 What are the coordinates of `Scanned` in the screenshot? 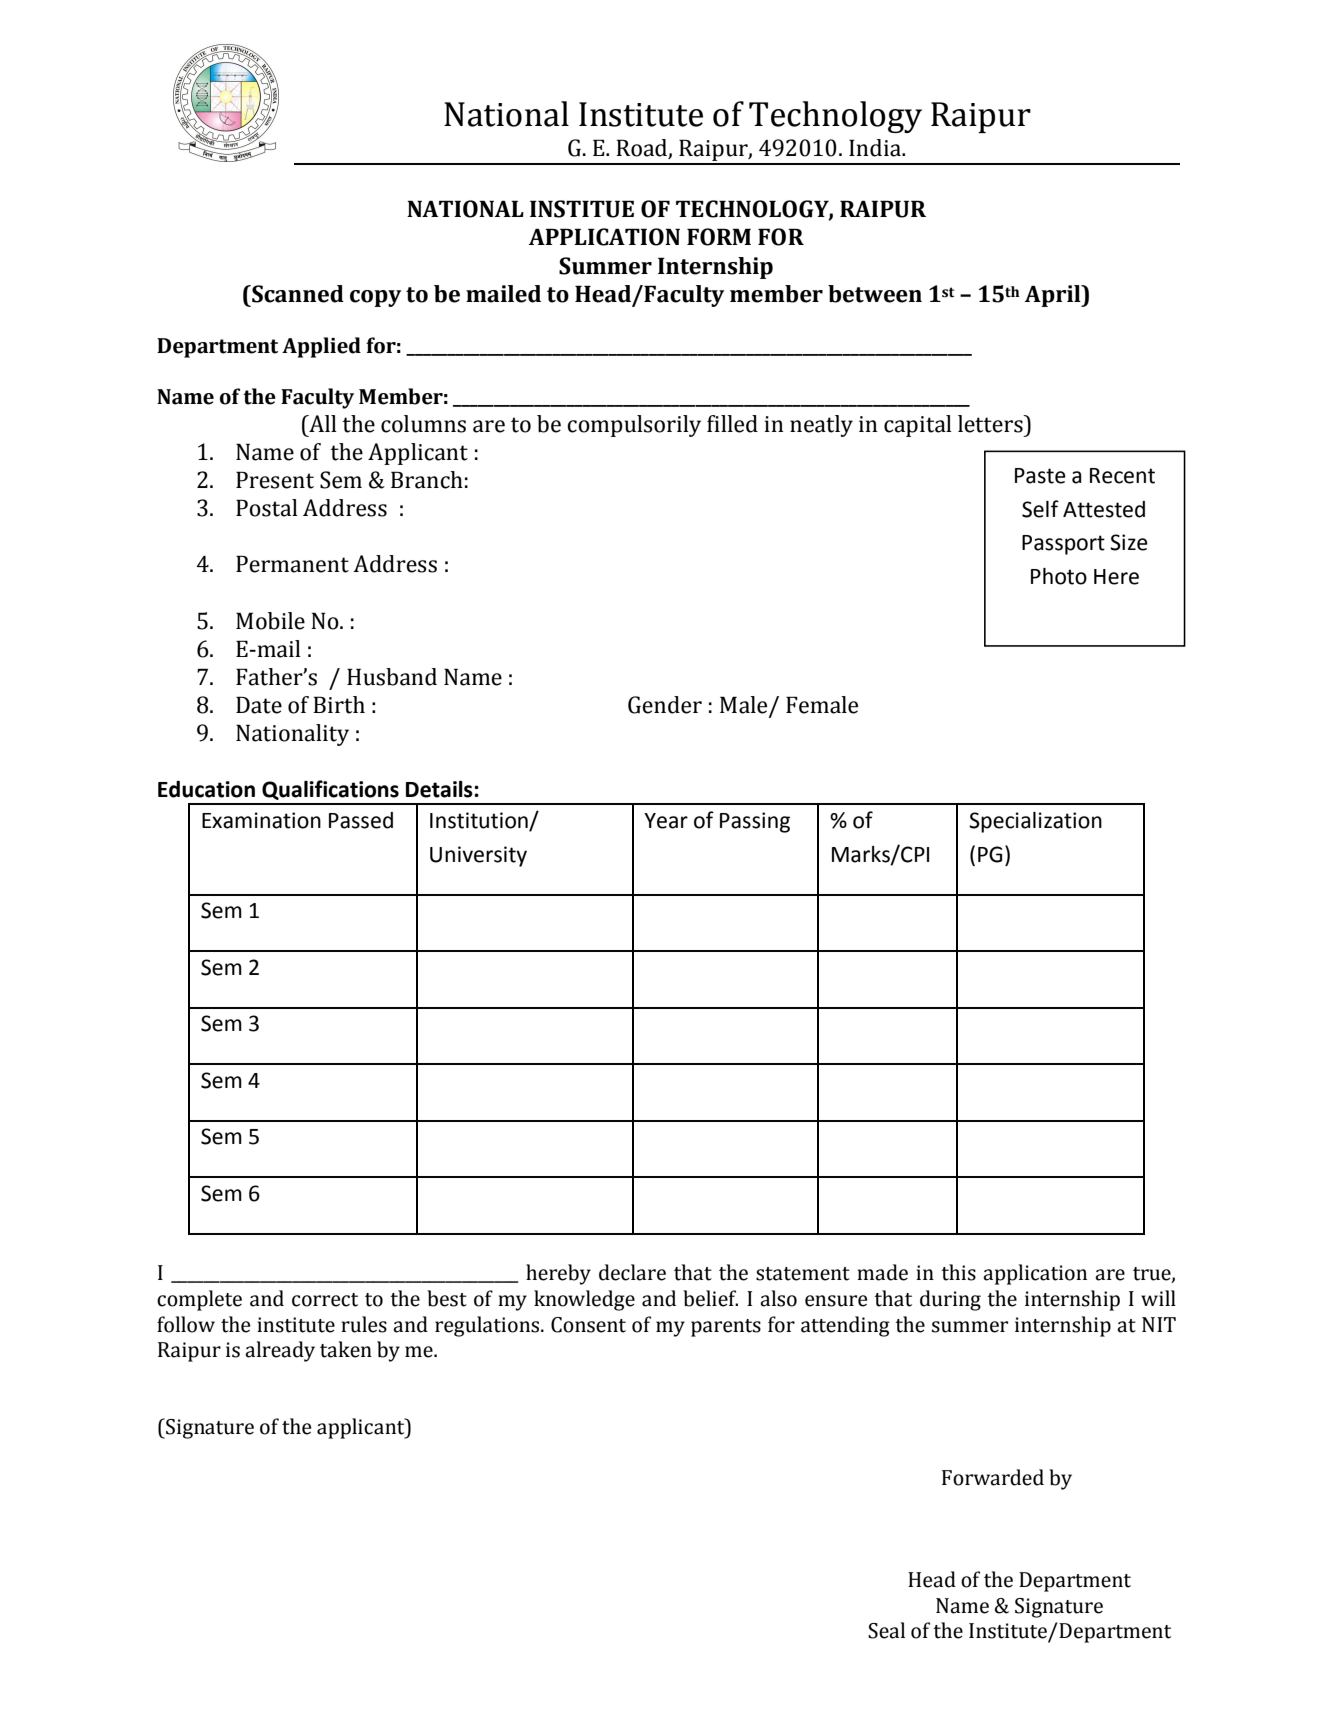 It's located at (297, 294).
